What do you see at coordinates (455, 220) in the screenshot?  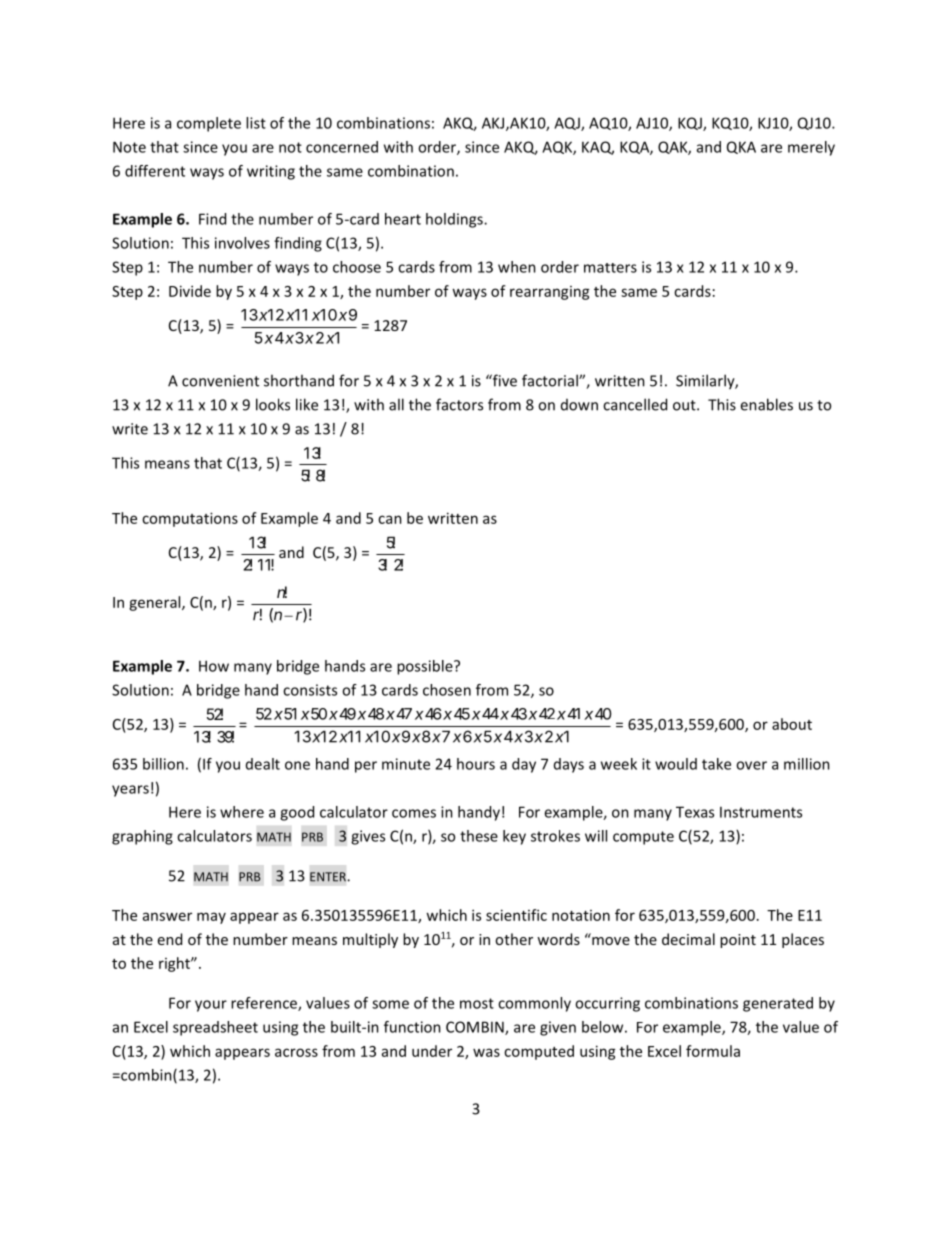 I see `holdings` at bounding box center [455, 220].
